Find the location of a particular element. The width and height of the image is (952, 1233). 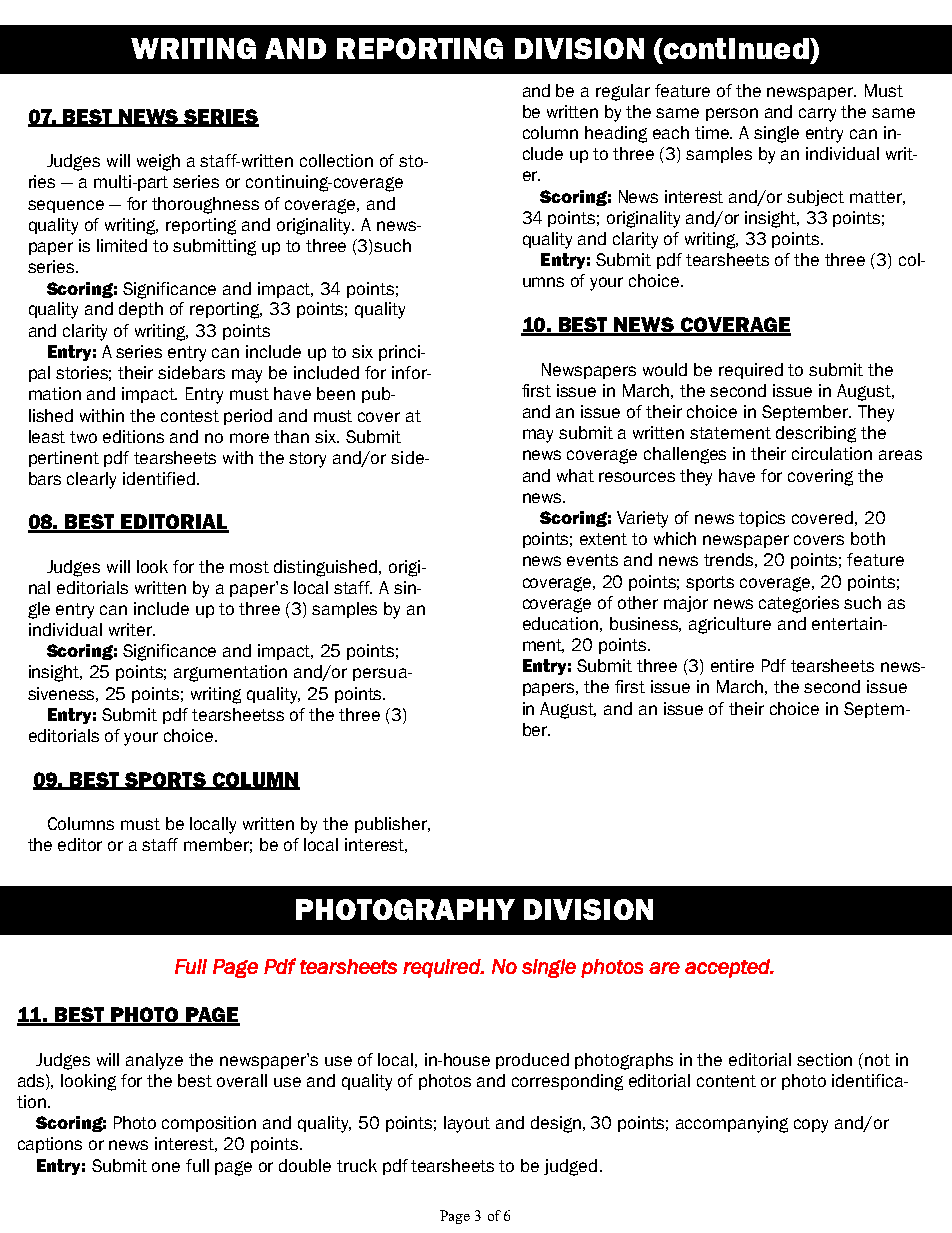

accepted is located at coordinates (728, 968).
